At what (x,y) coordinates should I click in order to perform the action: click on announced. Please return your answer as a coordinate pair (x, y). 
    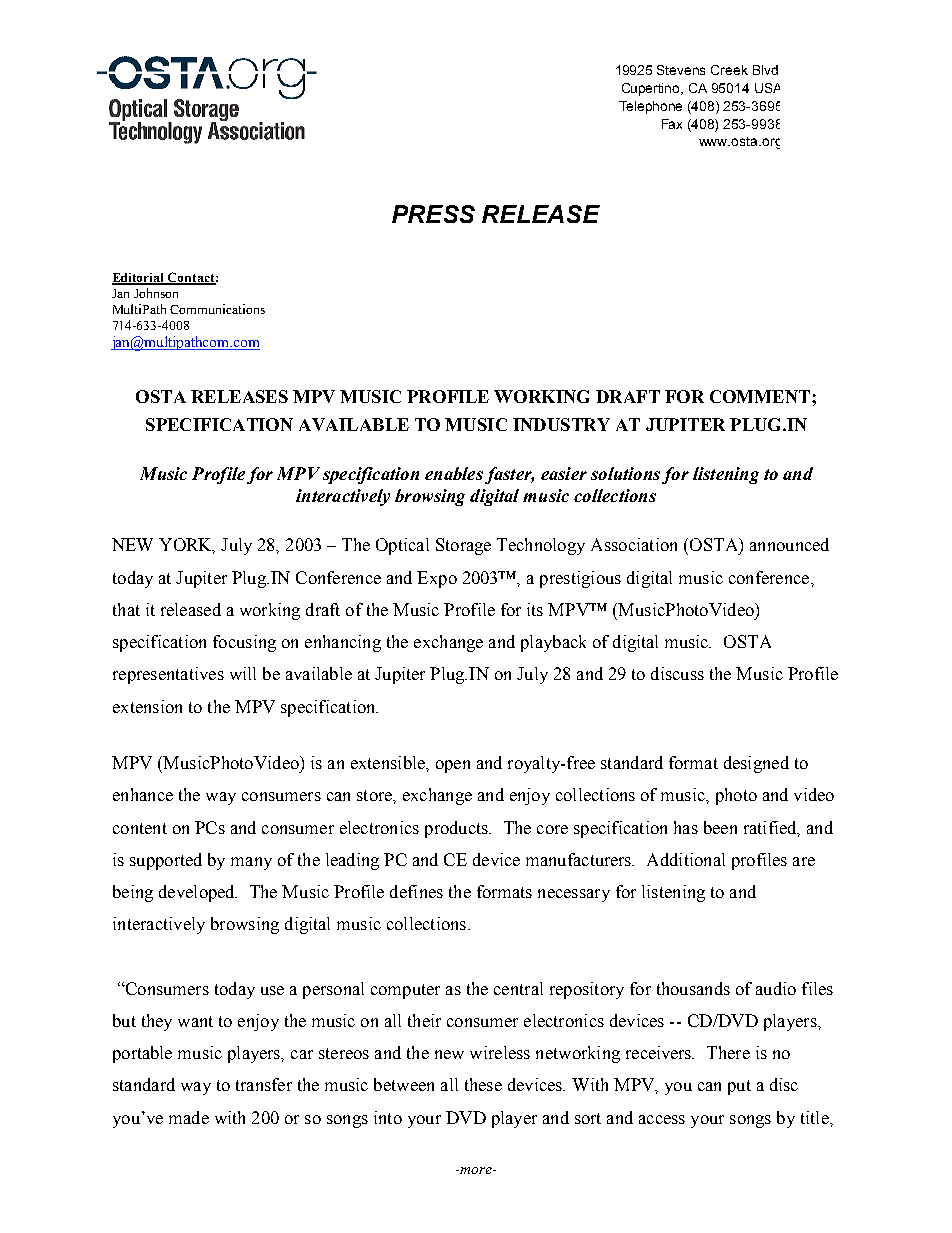
    Looking at the image, I should click on (789, 544).
